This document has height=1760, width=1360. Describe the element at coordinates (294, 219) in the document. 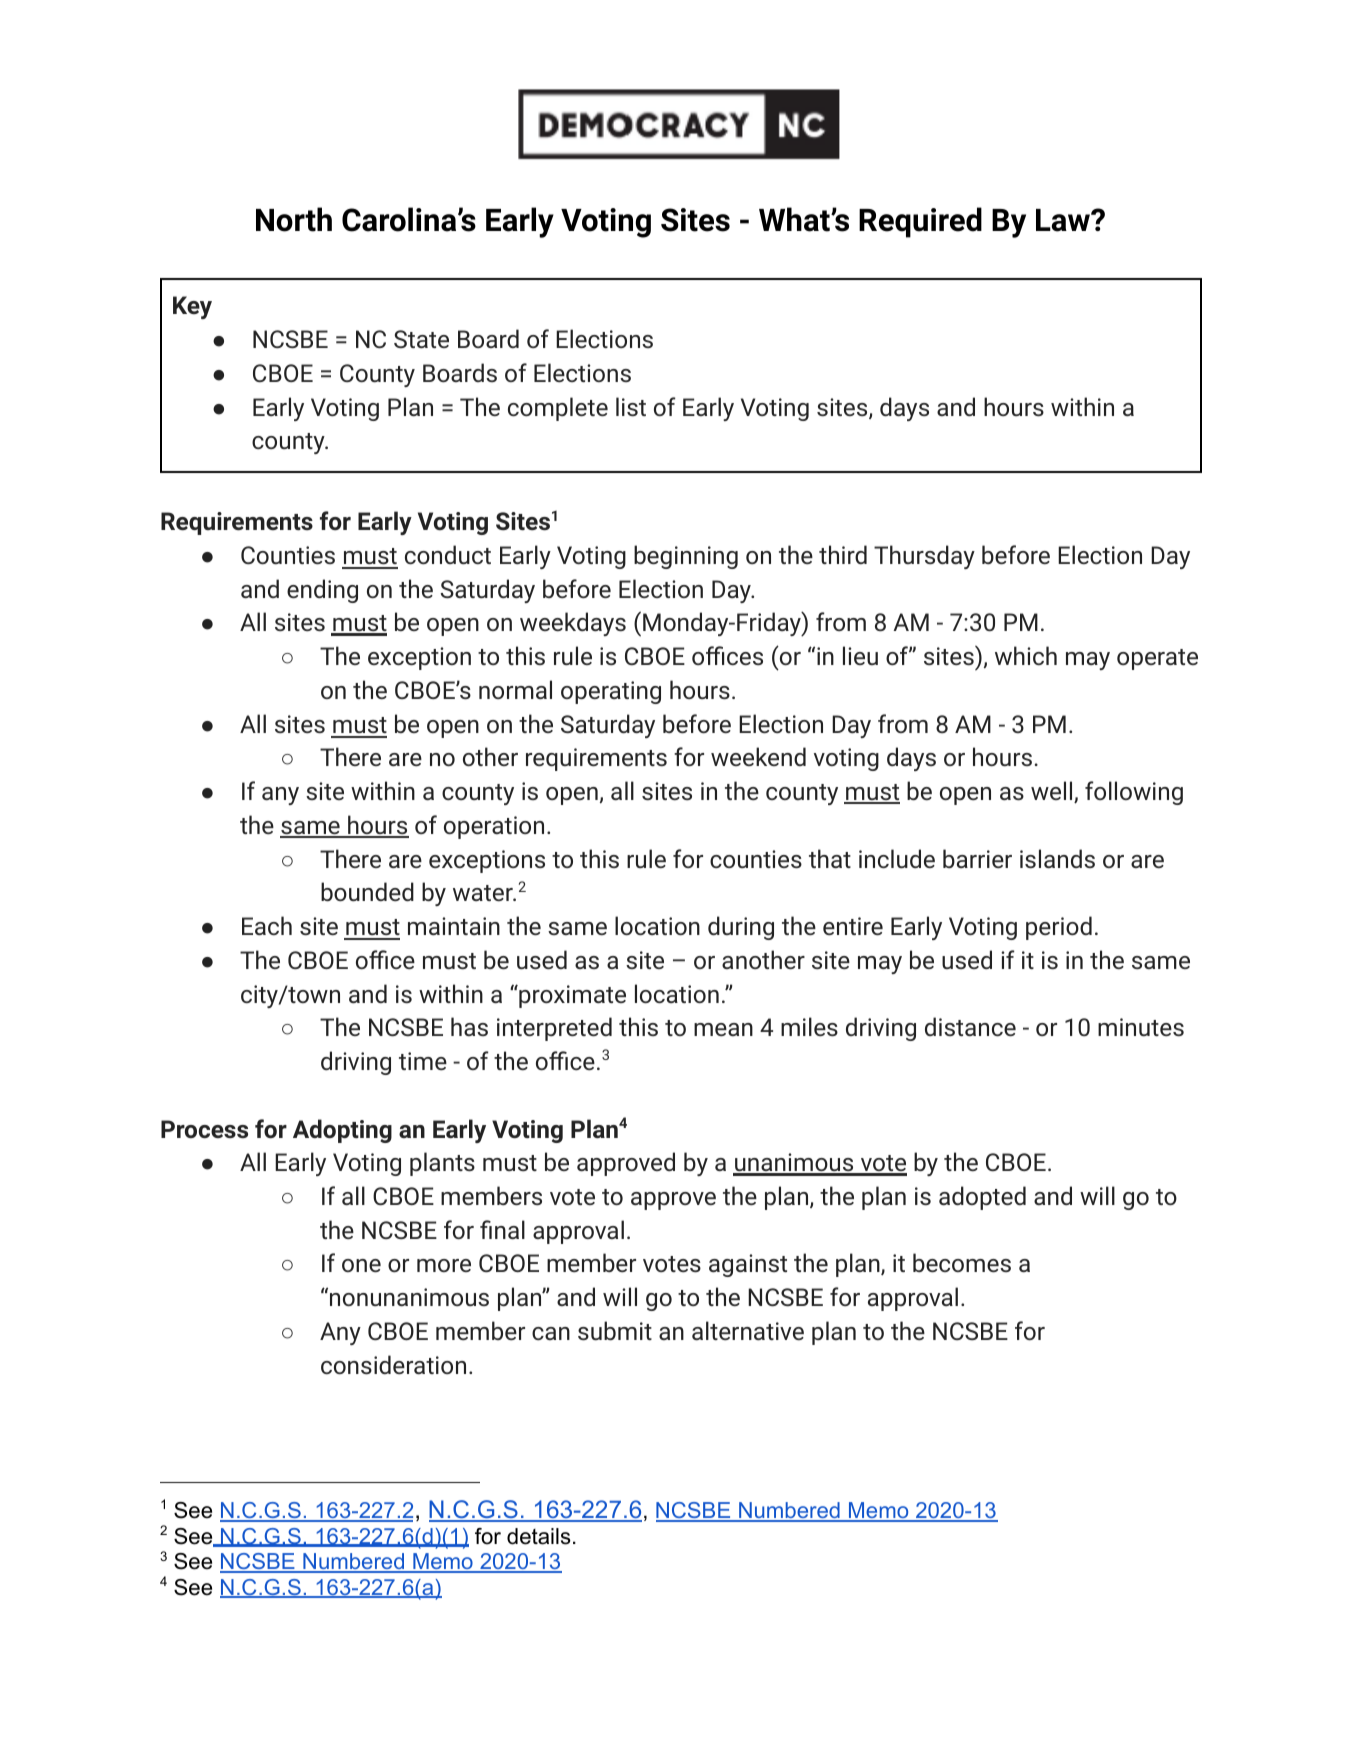

I see `North` at that location.
